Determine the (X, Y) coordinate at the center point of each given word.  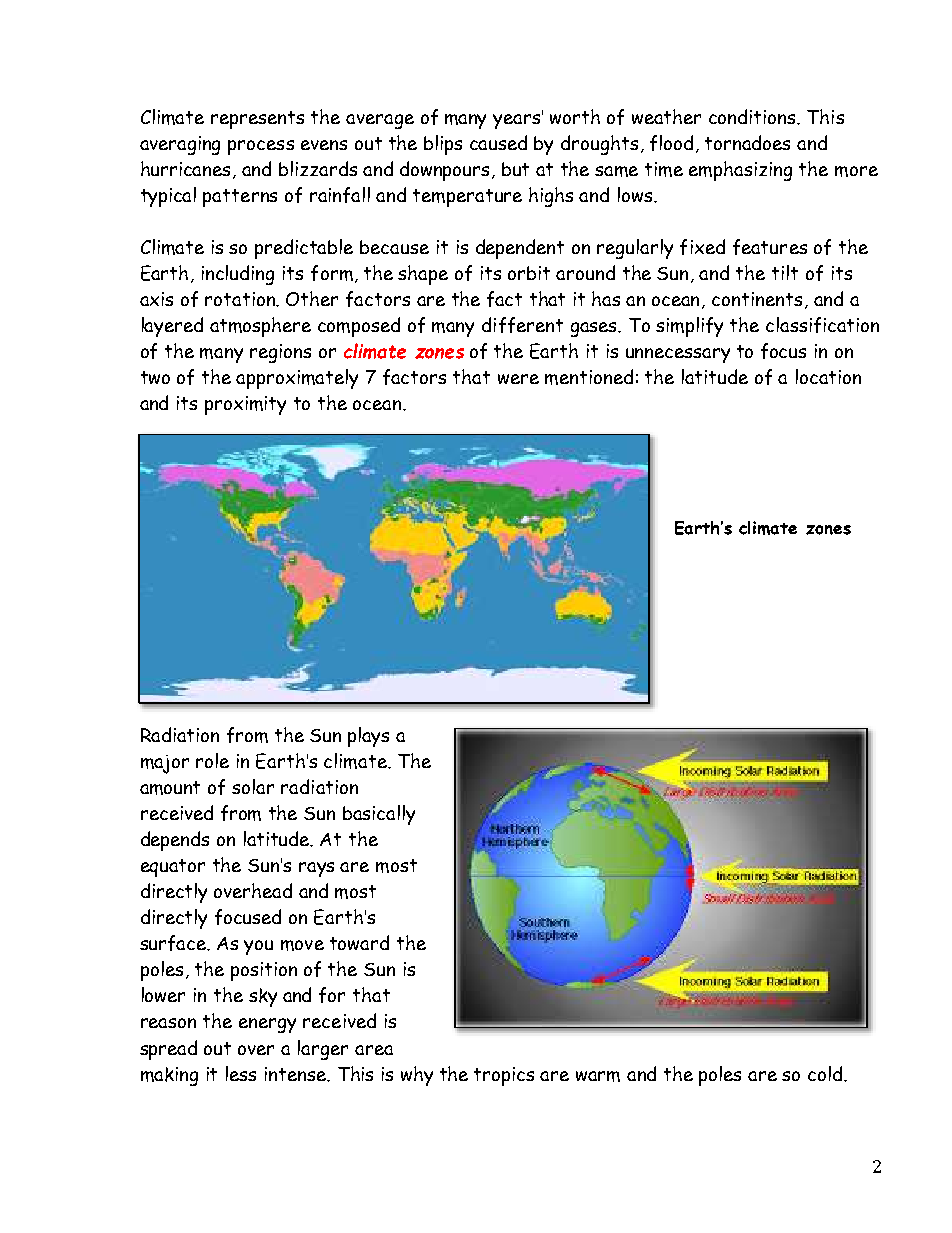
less (241, 1073)
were (518, 379)
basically (379, 815)
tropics (504, 1076)
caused (498, 142)
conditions (753, 116)
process (261, 147)
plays (368, 737)
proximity (245, 405)
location (828, 376)
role (212, 760)
